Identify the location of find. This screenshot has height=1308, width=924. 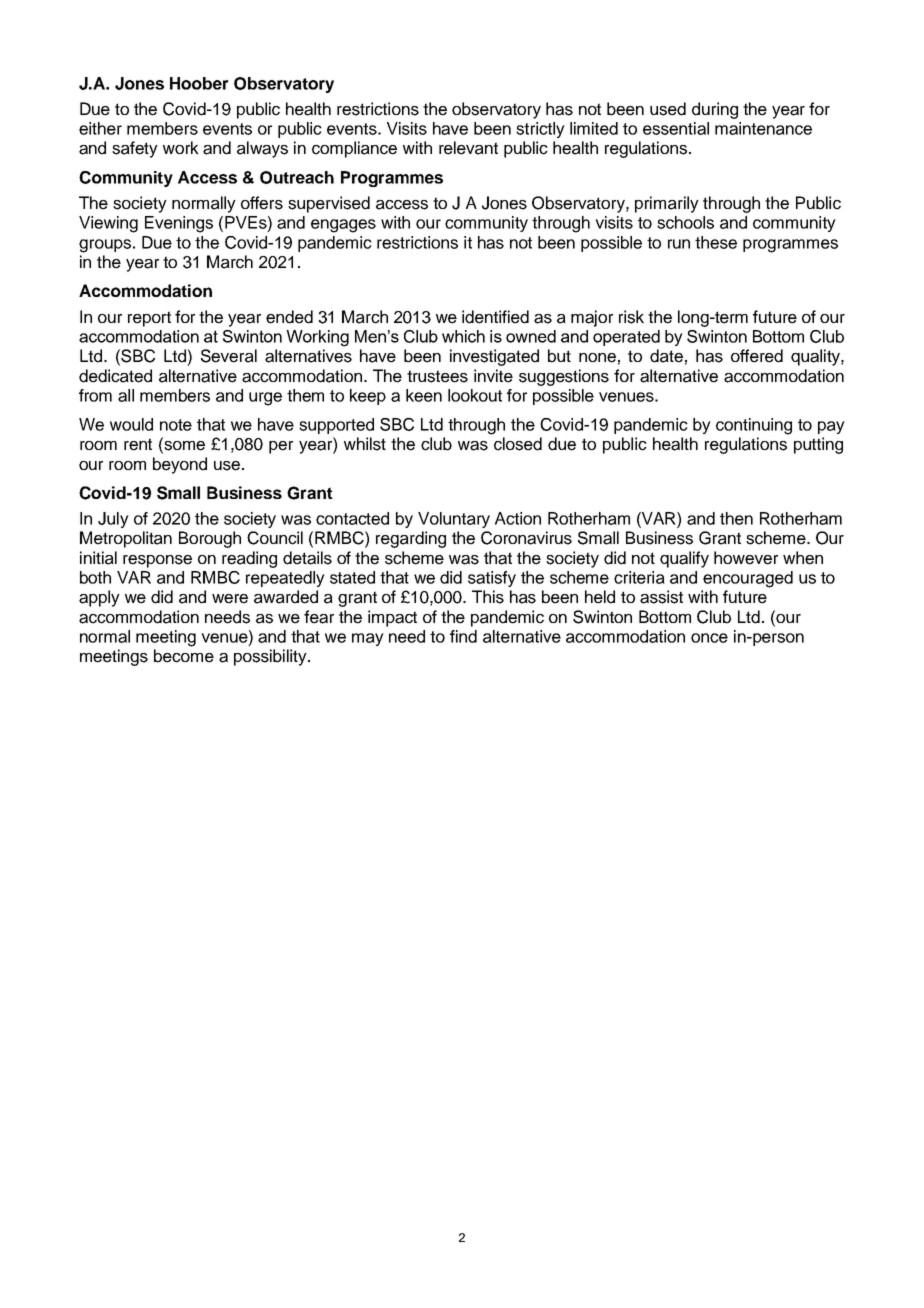
(463, 636).
